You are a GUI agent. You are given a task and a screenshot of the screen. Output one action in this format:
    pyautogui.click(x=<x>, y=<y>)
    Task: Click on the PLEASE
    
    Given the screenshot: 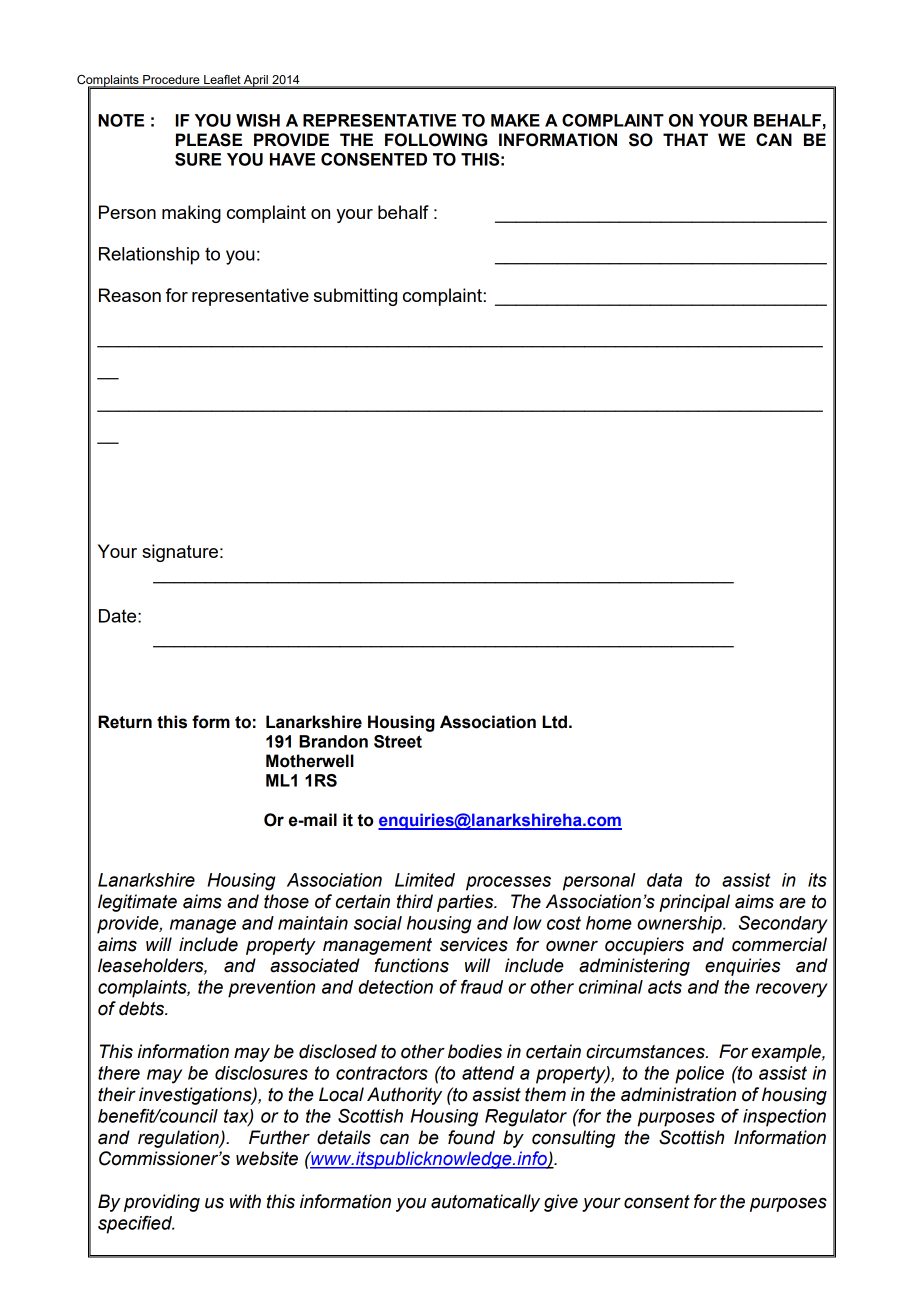 What is the action you would take?
    pyautogui.click(x=209, y=140)
